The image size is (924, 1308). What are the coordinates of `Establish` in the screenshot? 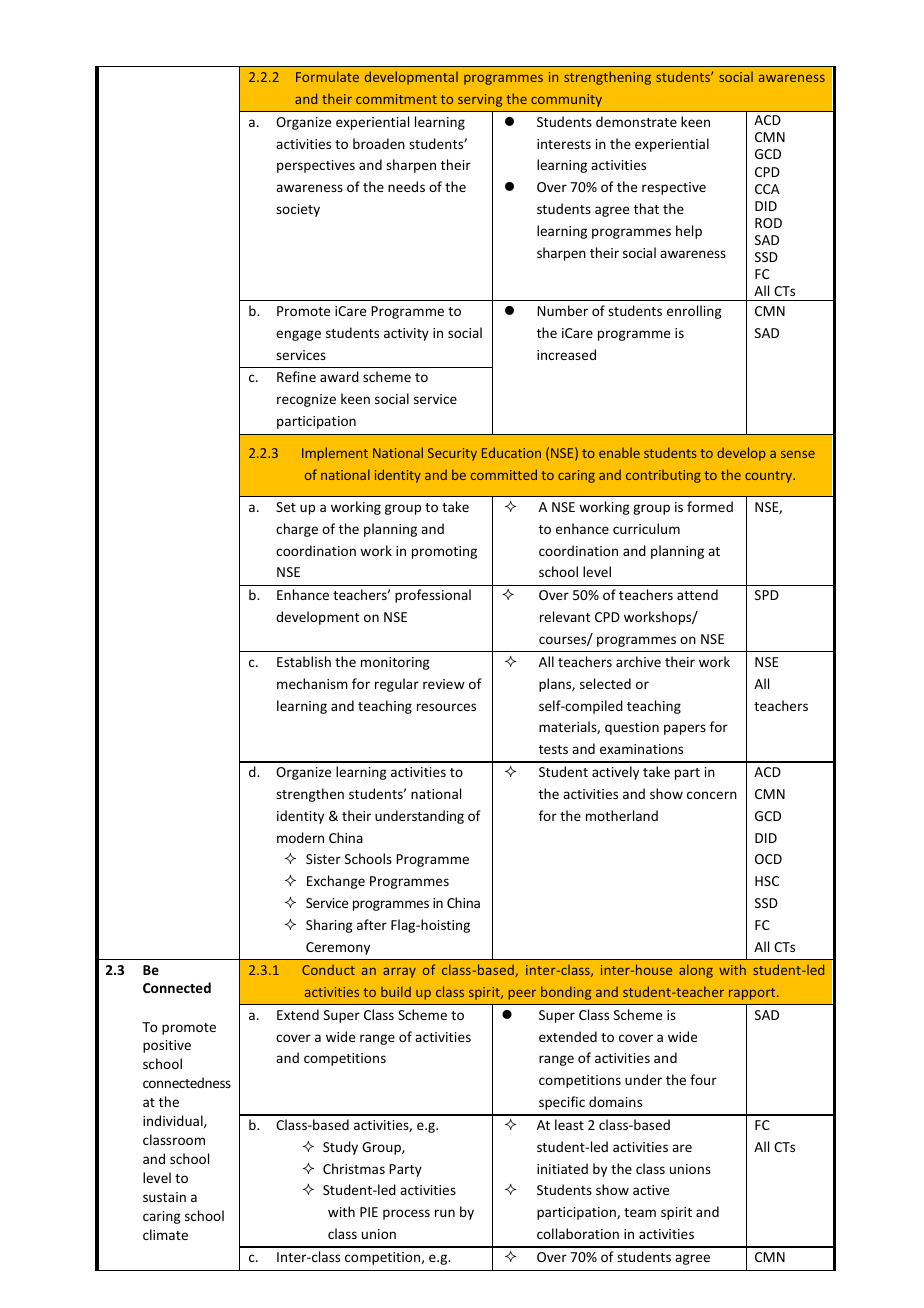 It's located at (304, 661).
